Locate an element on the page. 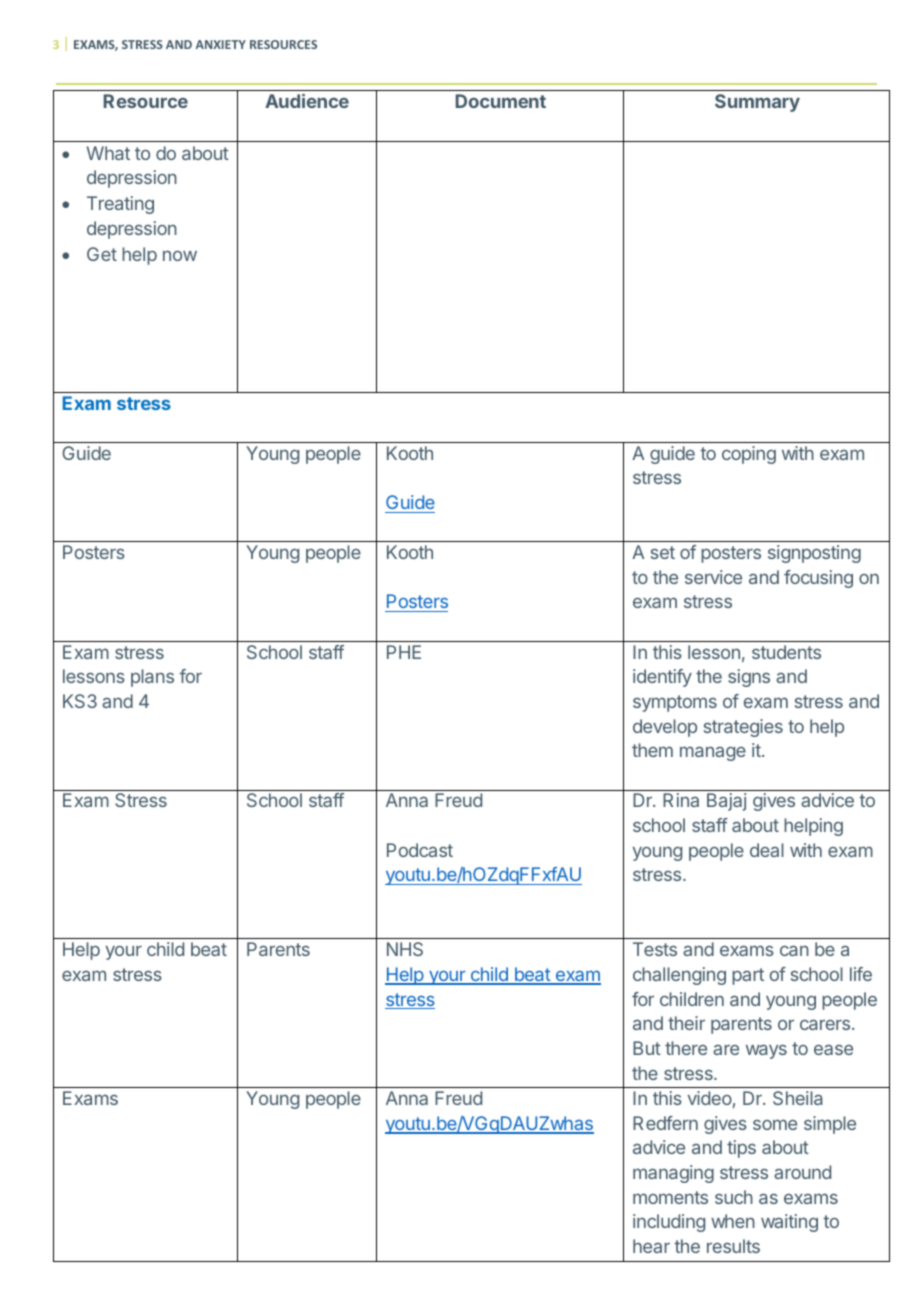 Image resolution: width=924 pixels, height=1309 pixels. students is located at coordinates (786, 652).
